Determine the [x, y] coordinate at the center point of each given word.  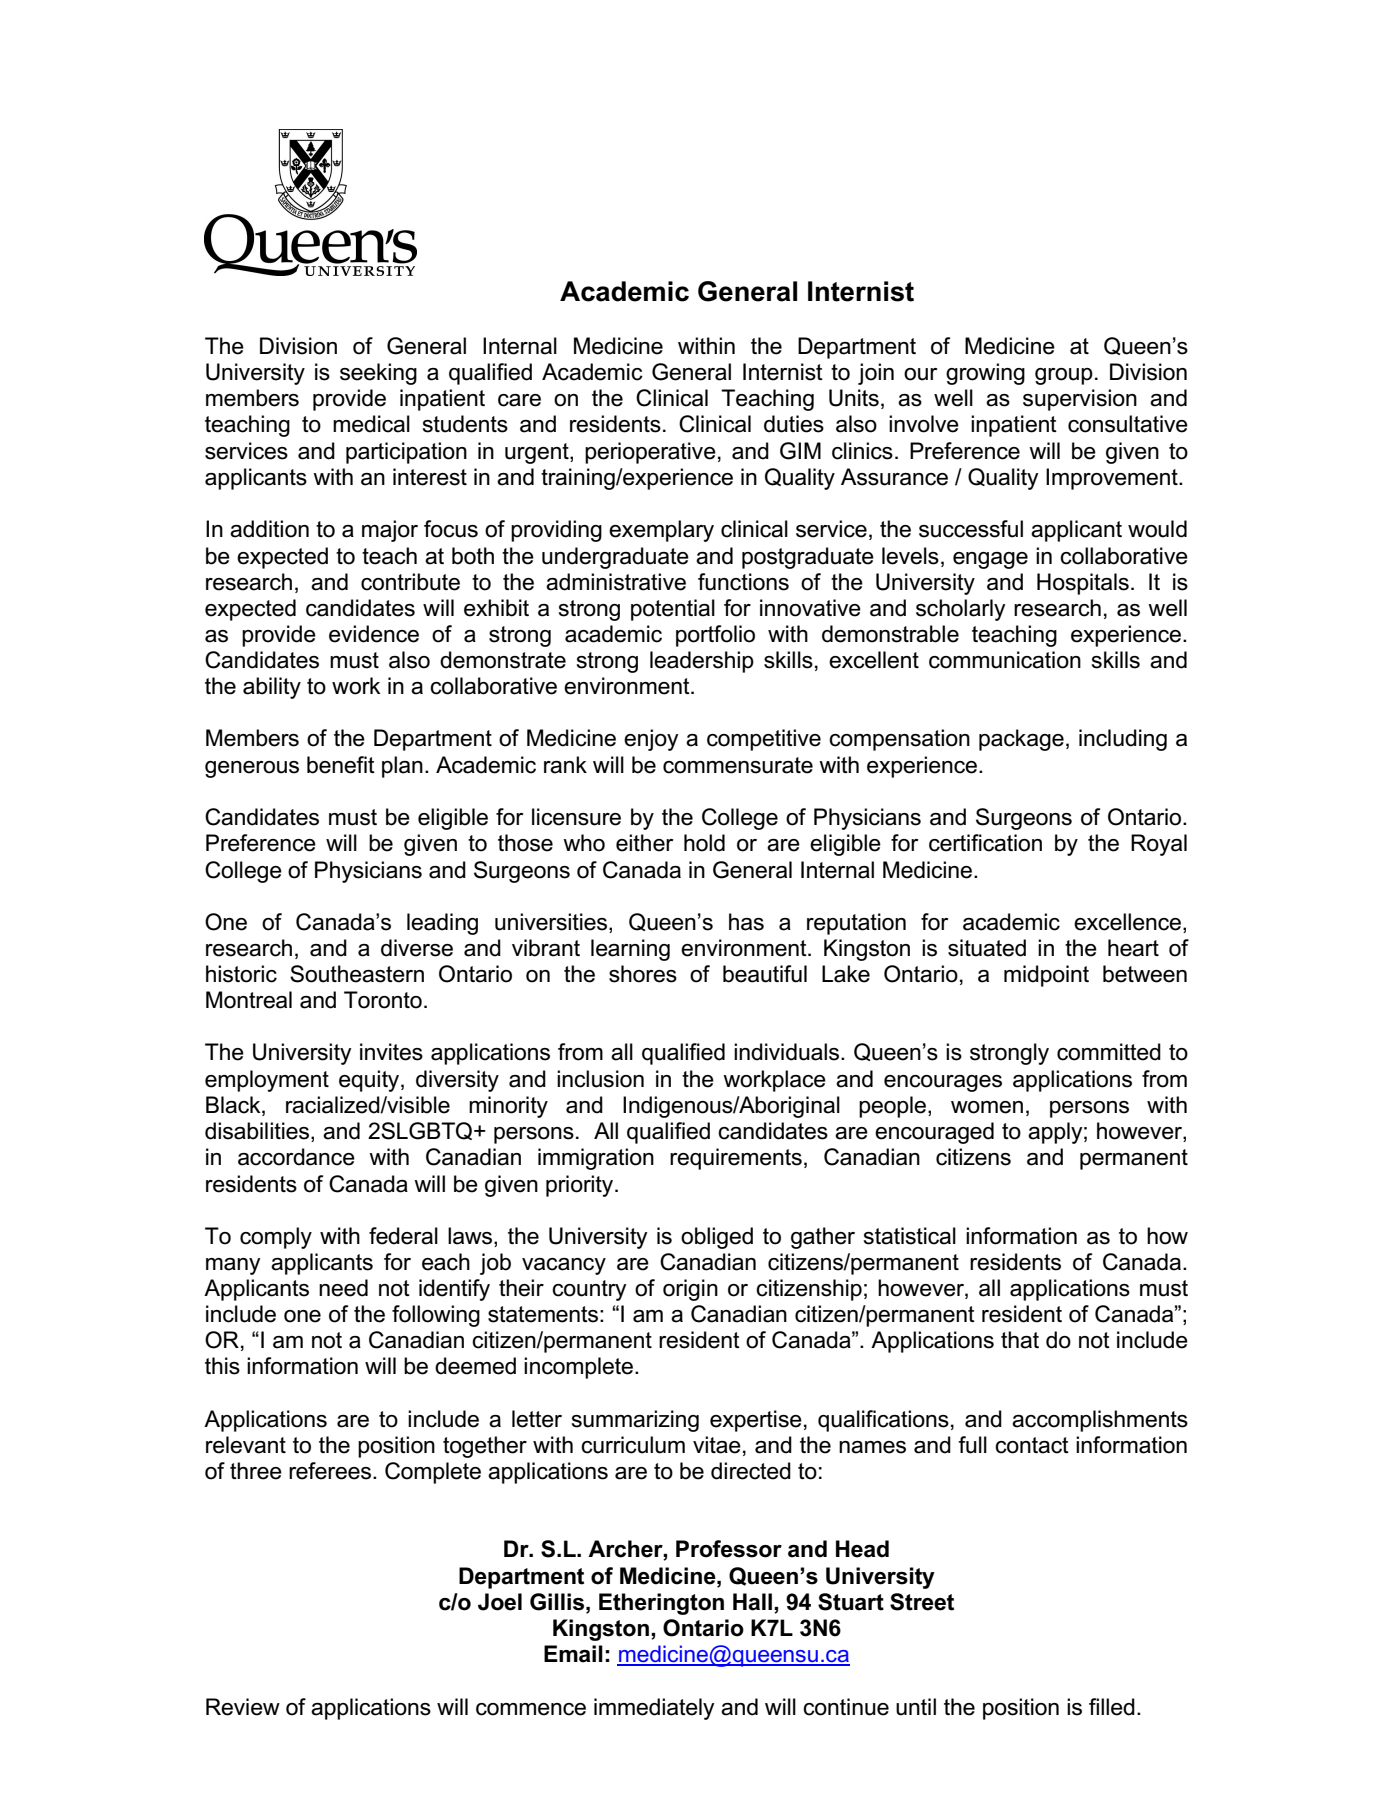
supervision [1080, 400]
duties [794, 424]
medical [371, 424]
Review [243, 1707]
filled [1112, 1707]
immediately [654, 1709]
